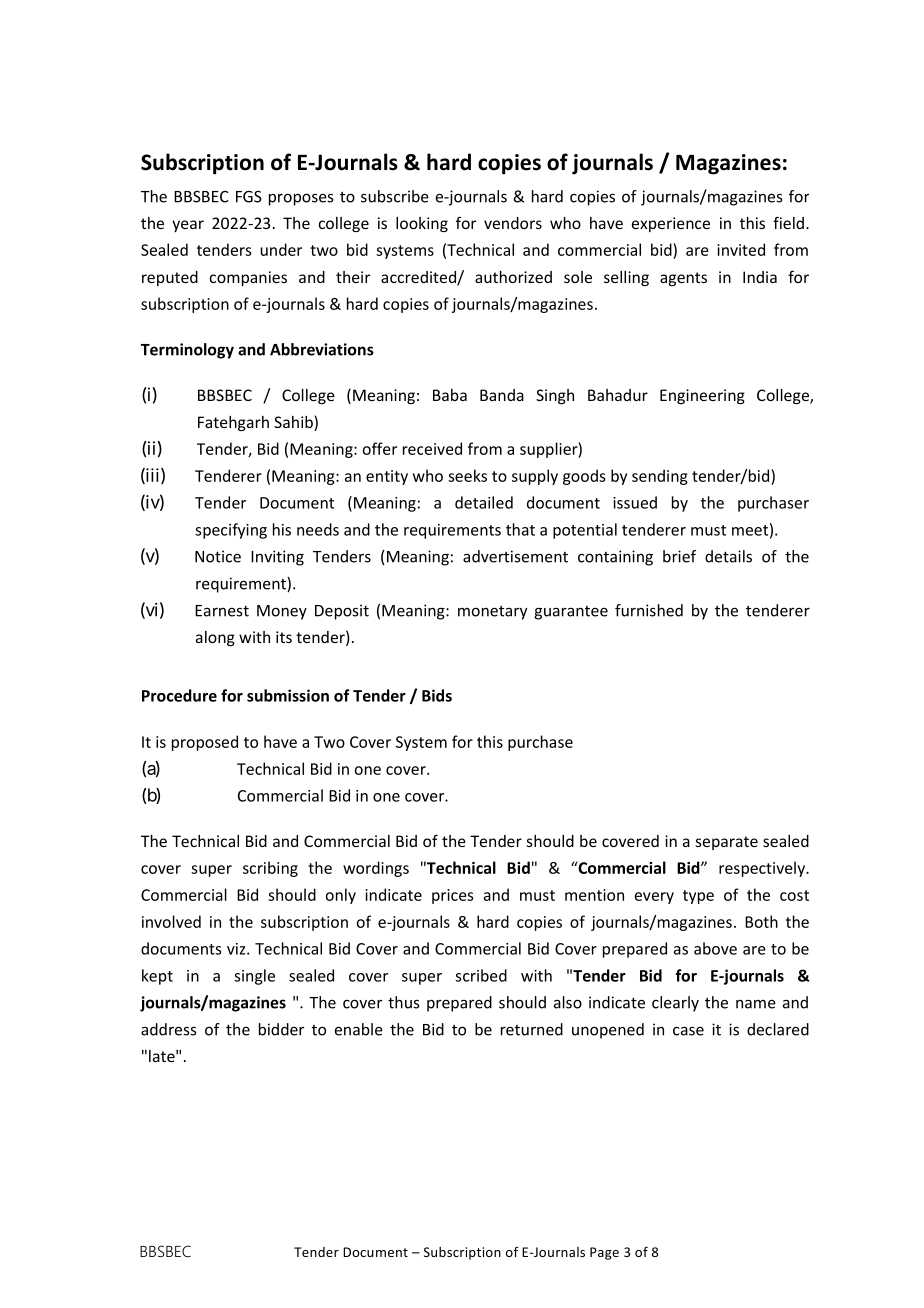 The height and width of the screenshot is (1308, 924). Describe the element at coordinates (741, 249) in the screenshot. I see `invited` at that location.
